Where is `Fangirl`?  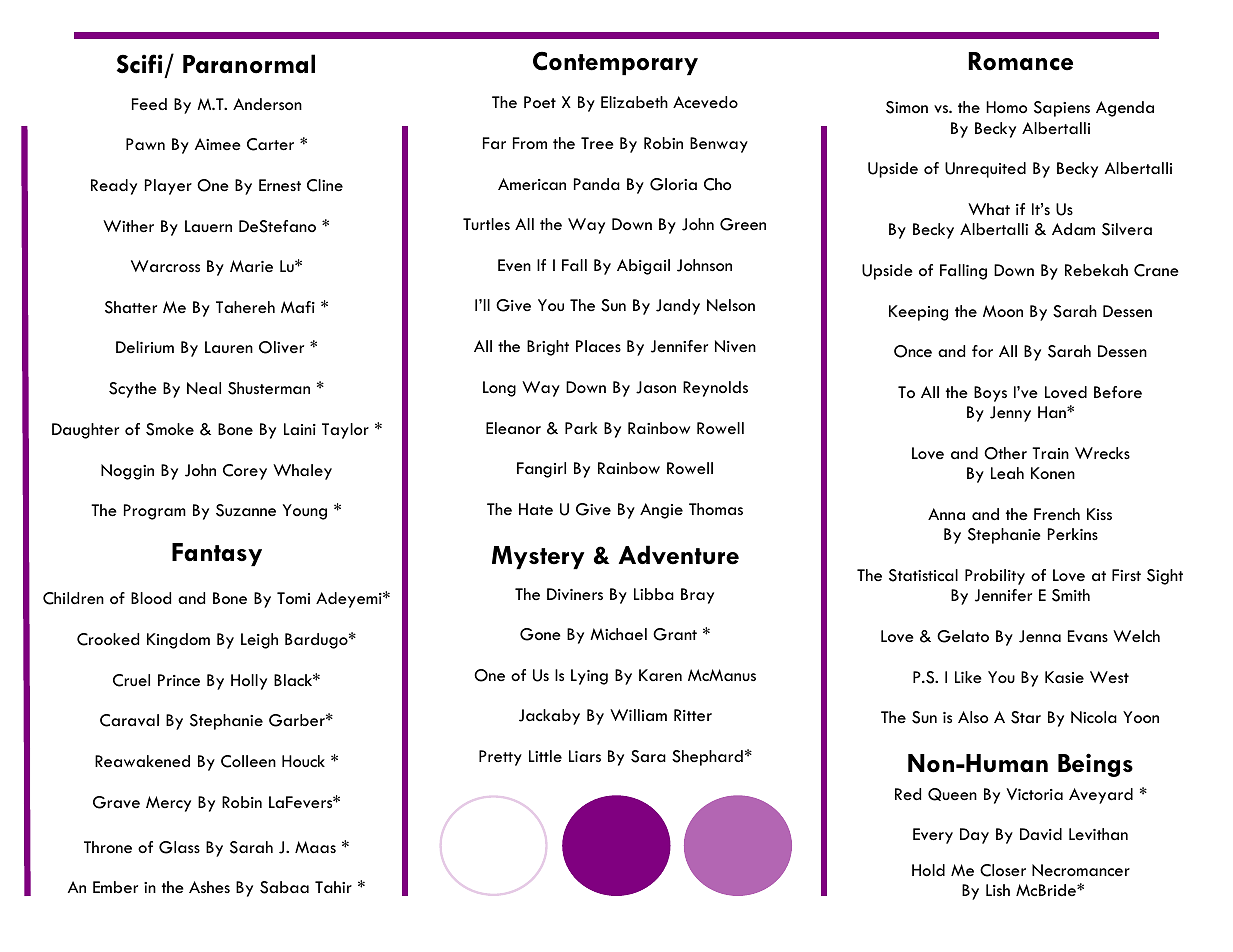 Fangirl is located at coordinates (541, 470).
